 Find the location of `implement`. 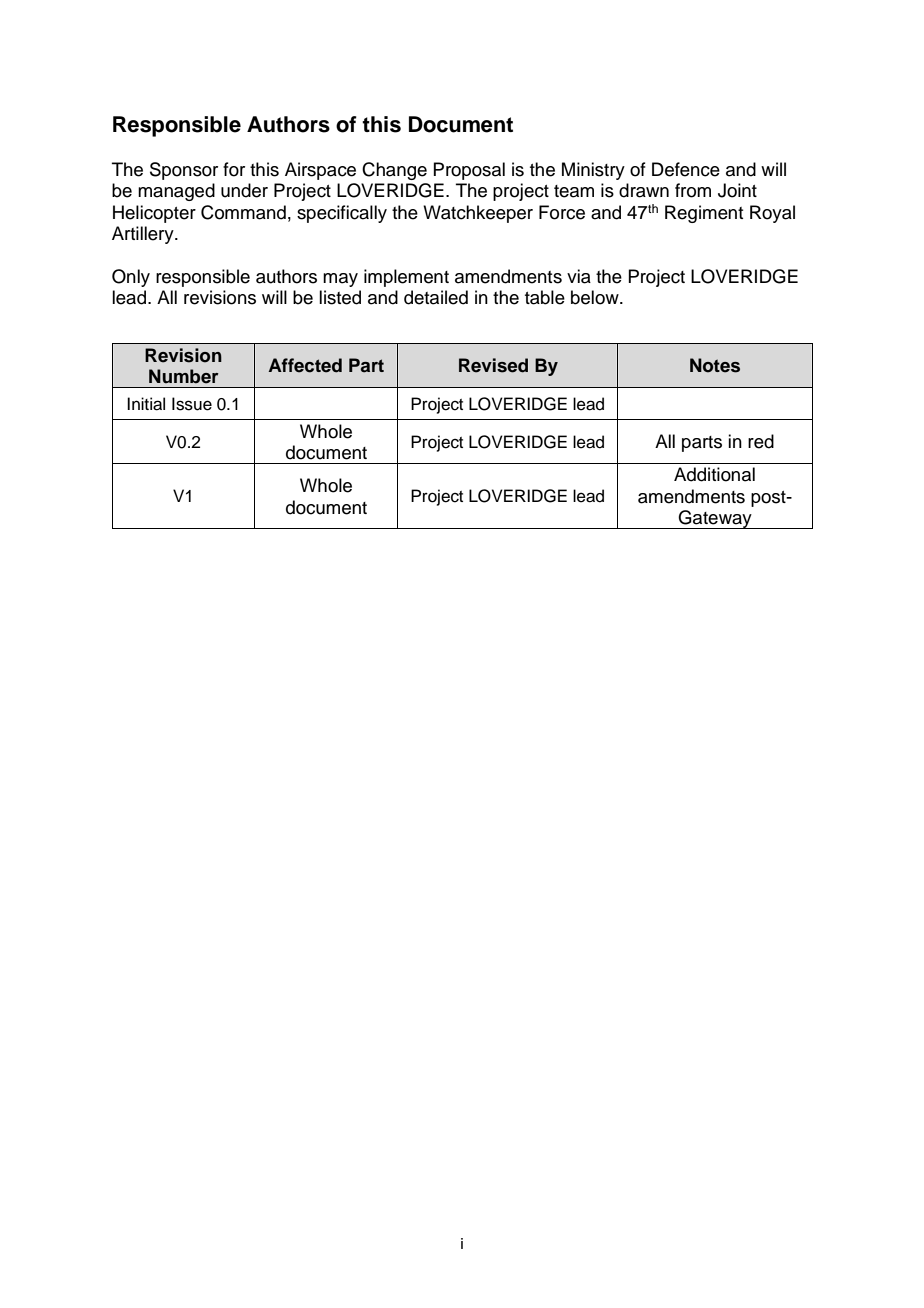

implement is located at coordinates (406, 278).
